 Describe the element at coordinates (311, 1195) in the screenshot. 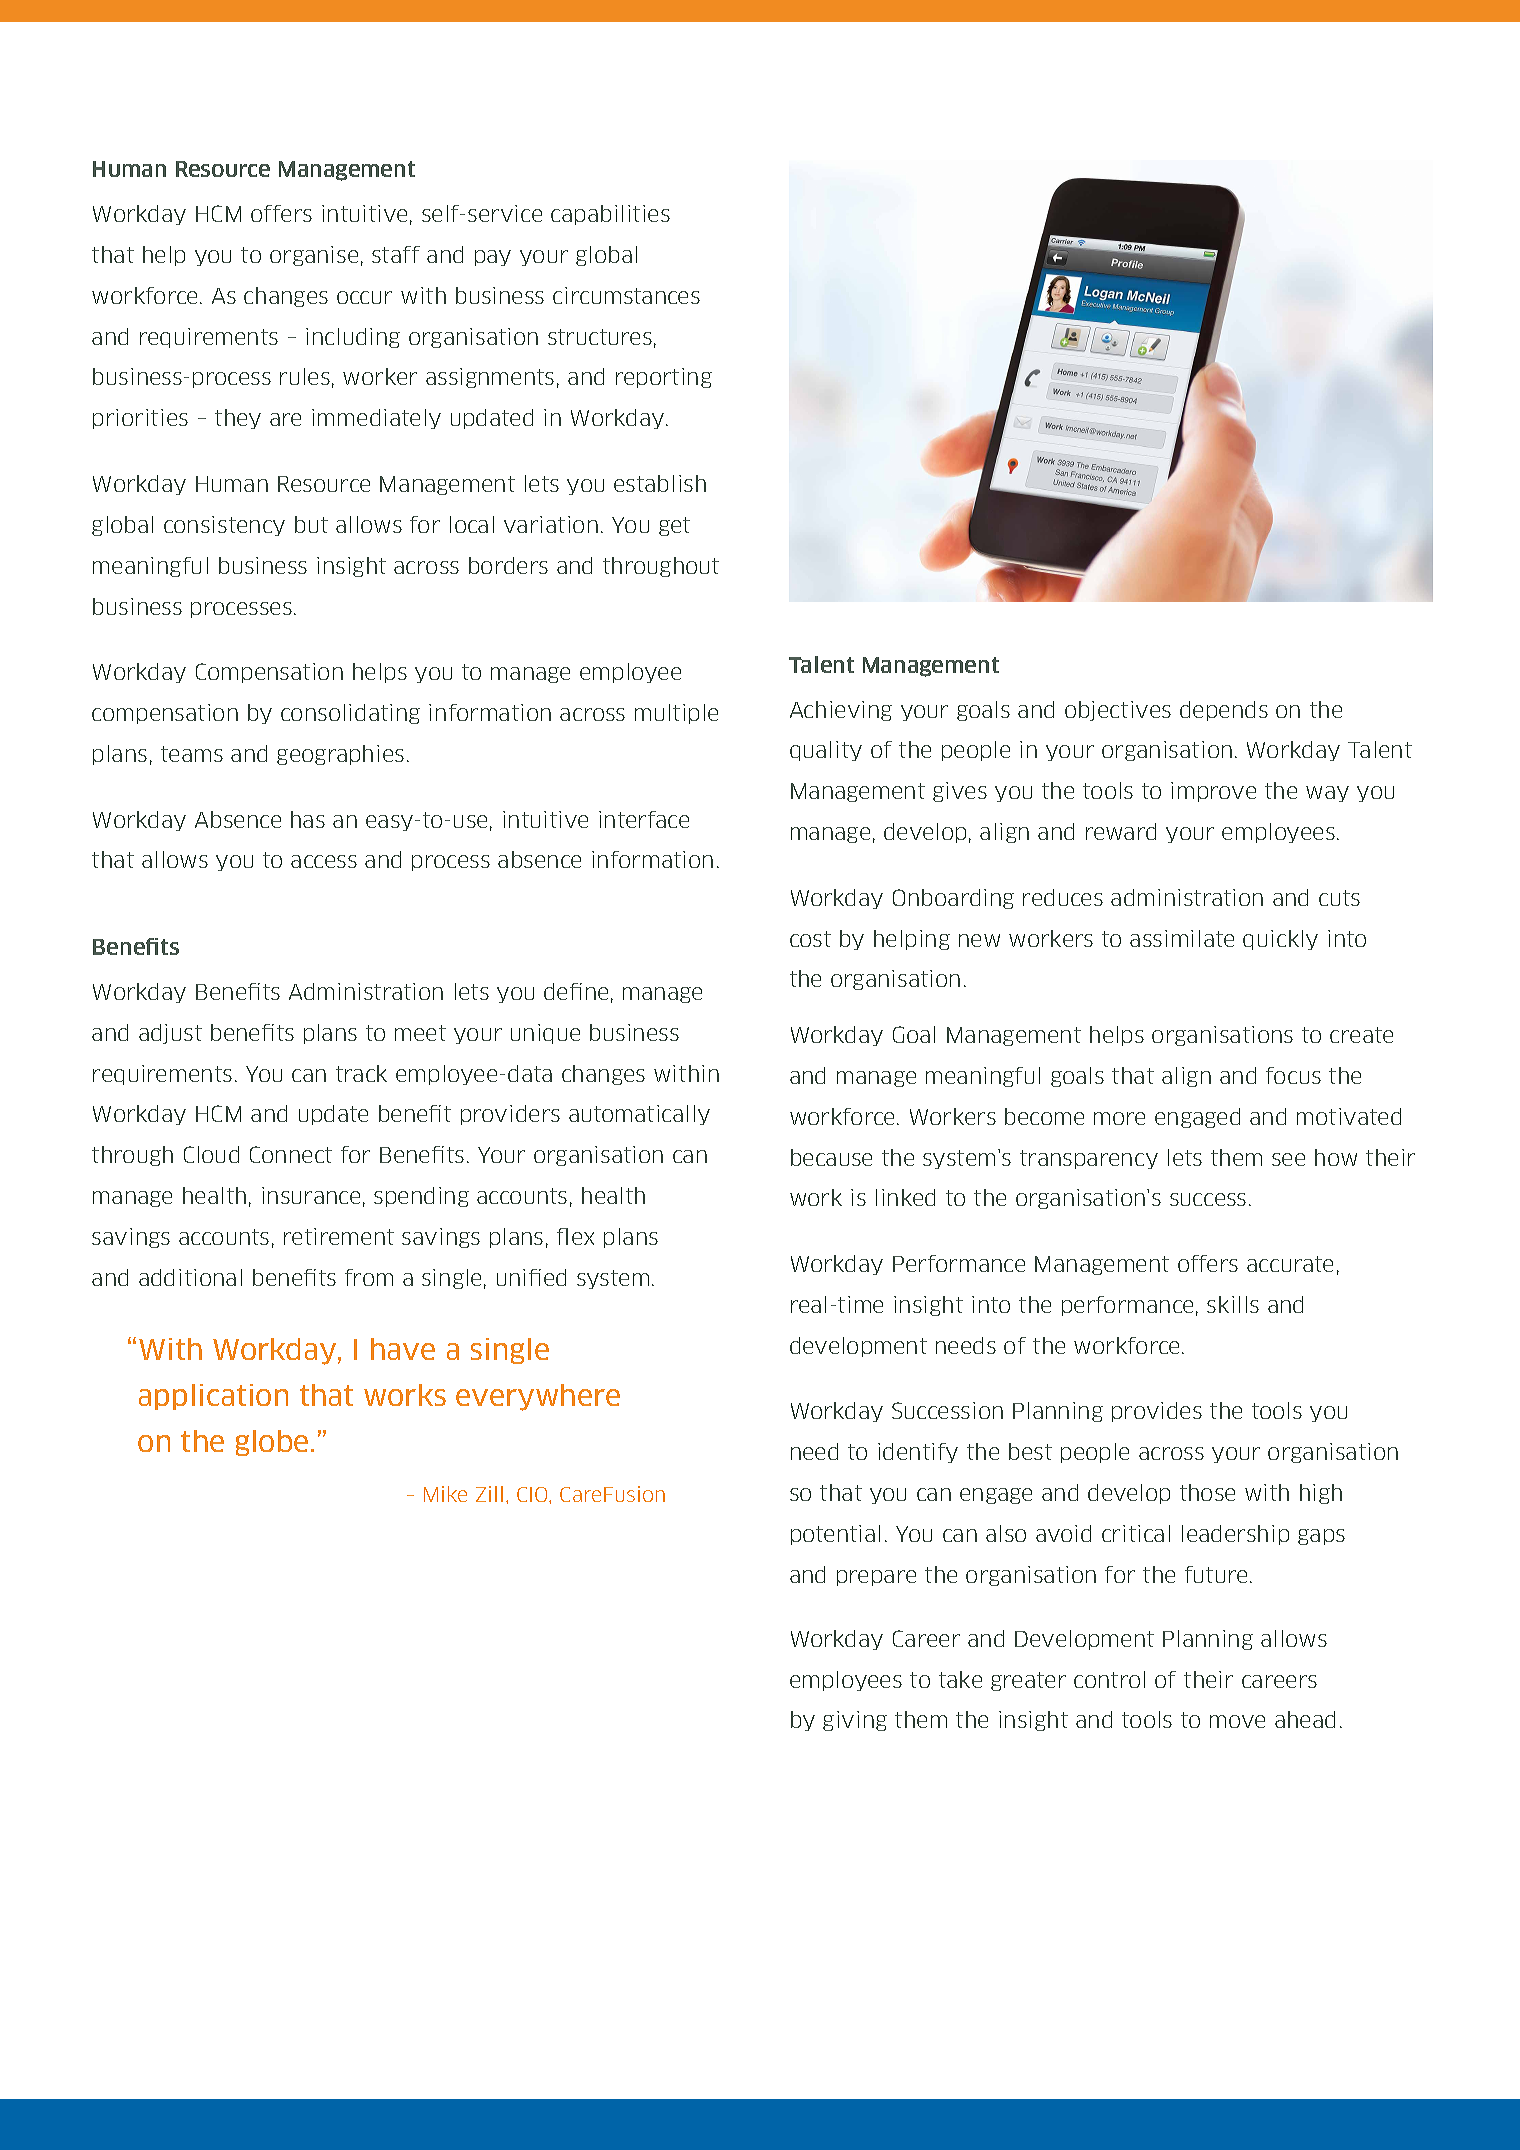

I see `insurance` at that location.
